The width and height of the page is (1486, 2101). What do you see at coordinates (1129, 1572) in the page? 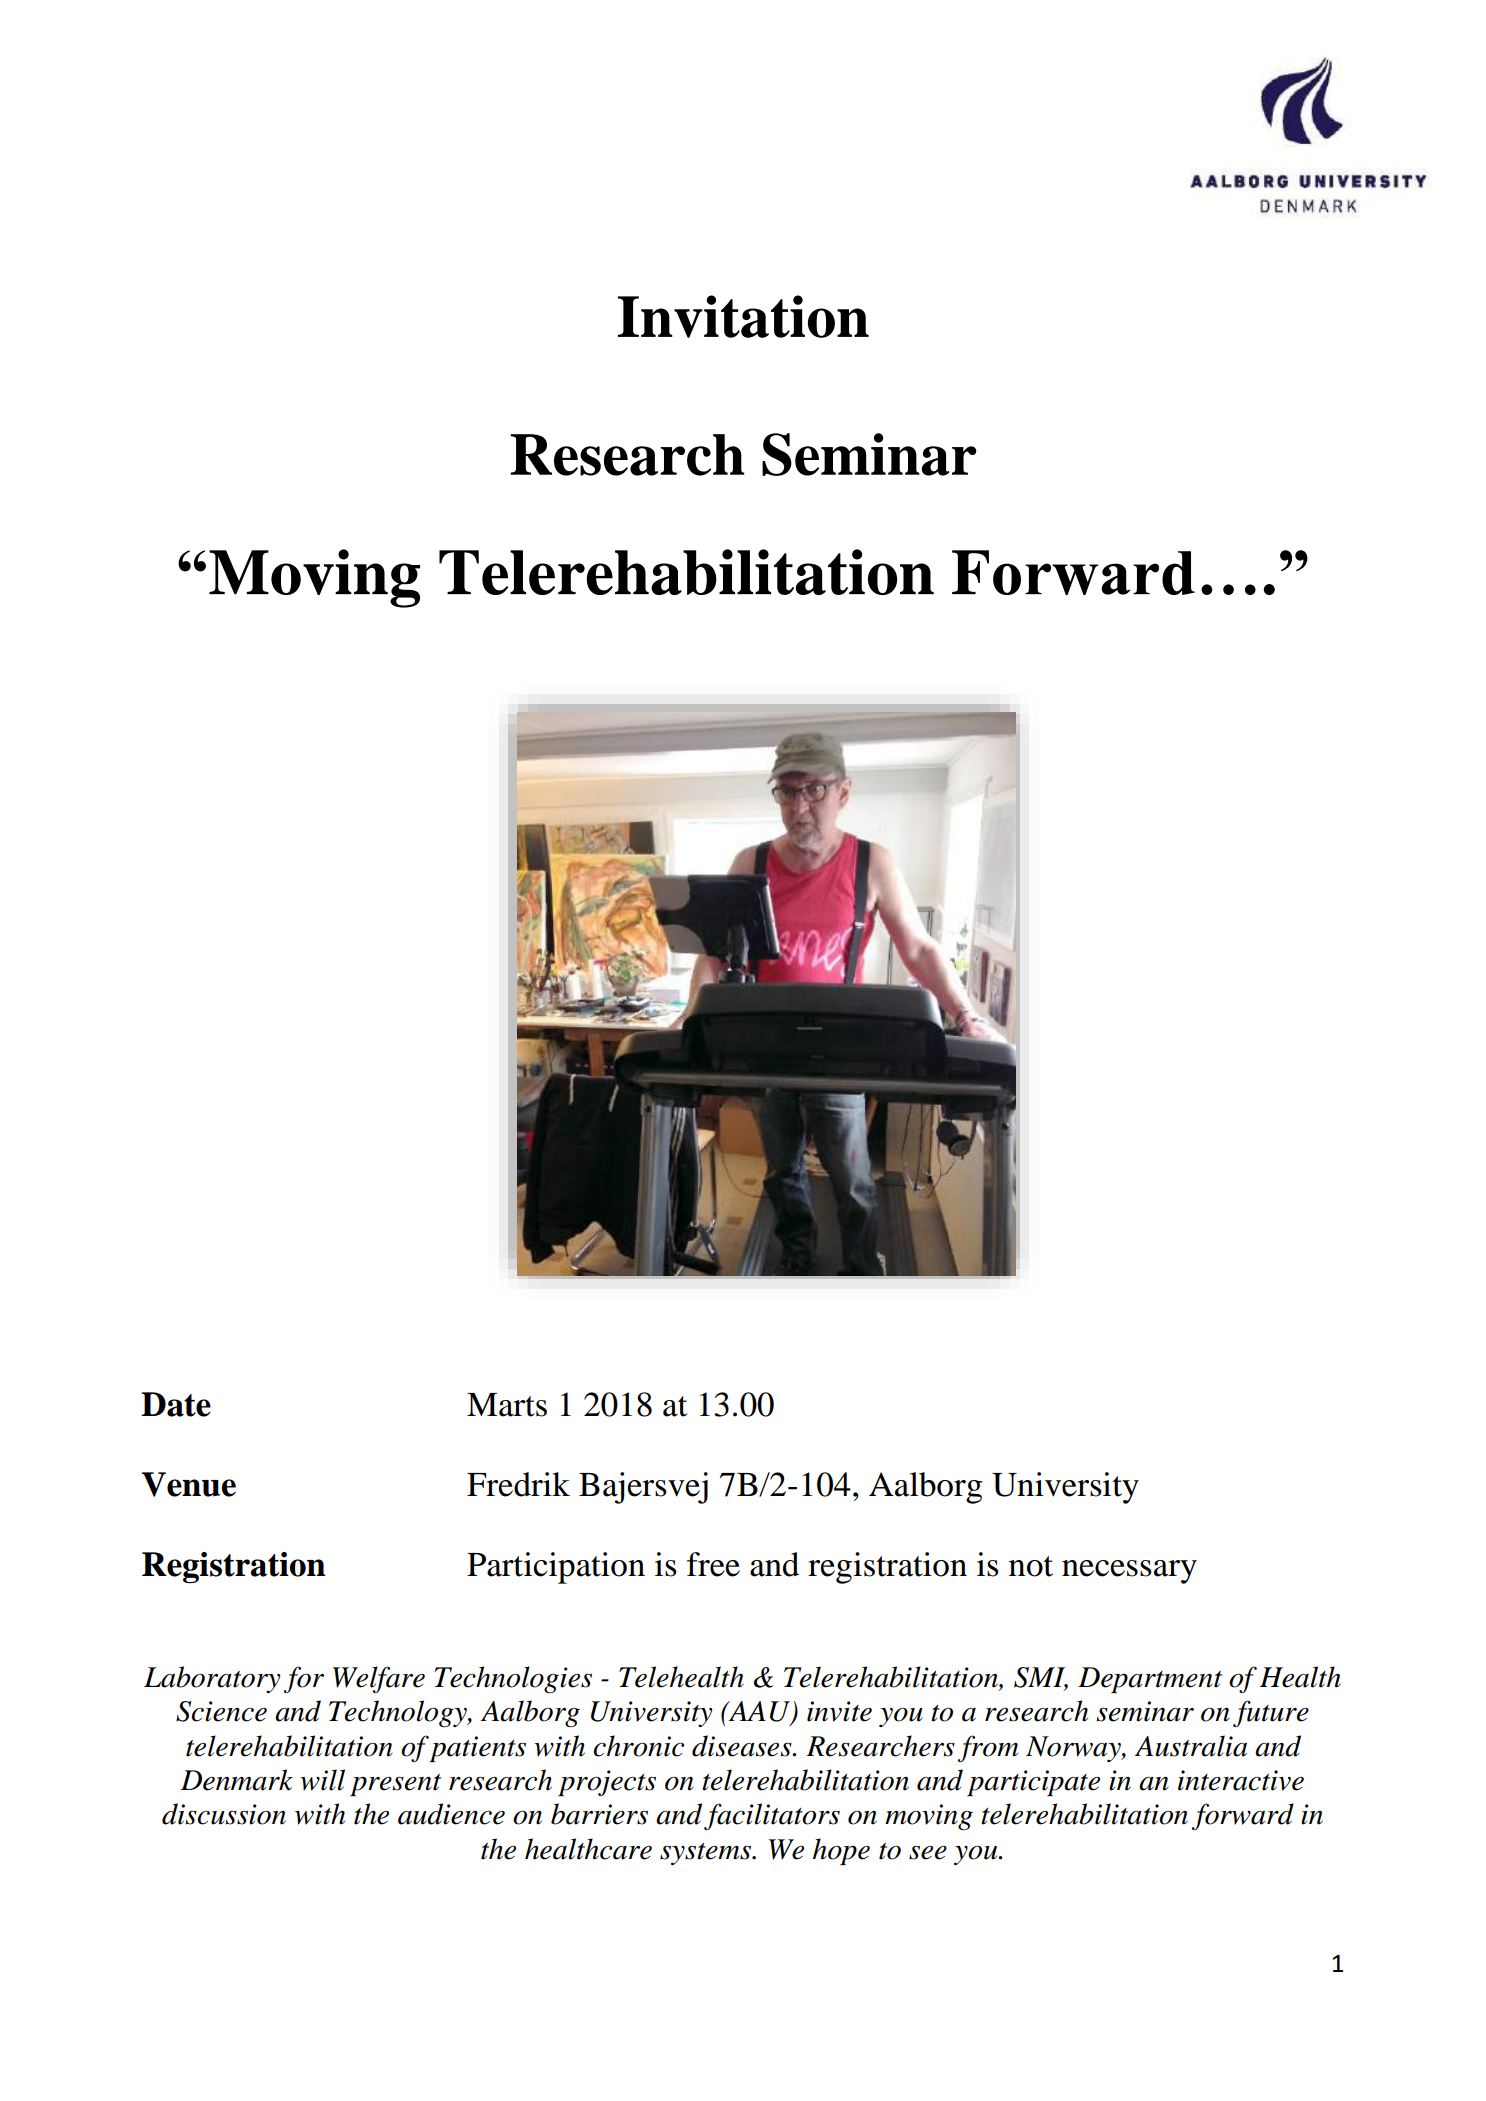
I see `necessary` at bounding box center [1129, 1572].
